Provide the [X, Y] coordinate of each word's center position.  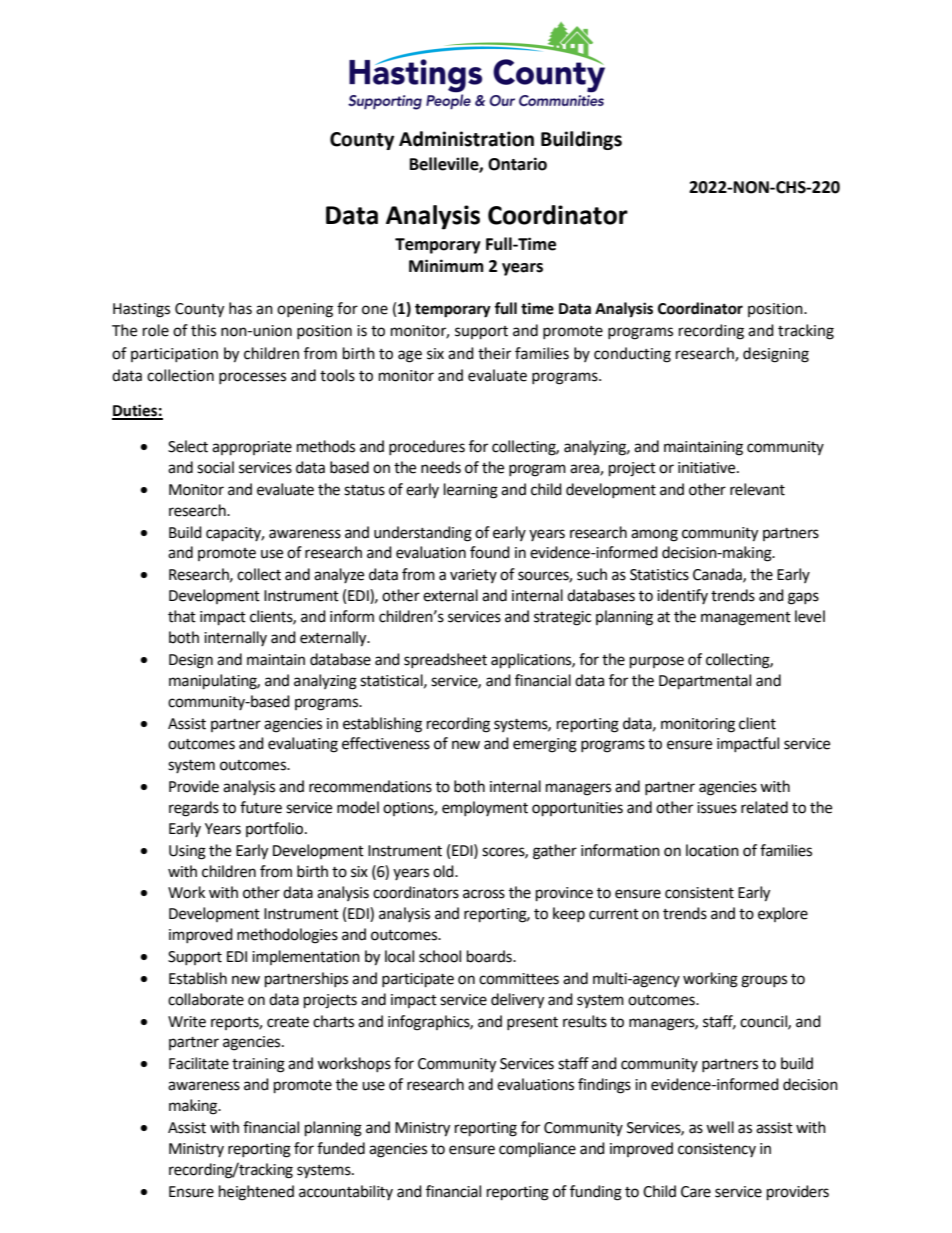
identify [682, 596]
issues [717, 808]
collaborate [206, 999]
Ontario [517, 164]
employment [485, 808]
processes [252, 378]
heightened [256, 1193]
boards [490, 956]
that [182, 616]
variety [473, 576]
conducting [632, 355]
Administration [466, 139]
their [494, 353]
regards [194, 809]
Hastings [141, 310]
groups [764, 981]
